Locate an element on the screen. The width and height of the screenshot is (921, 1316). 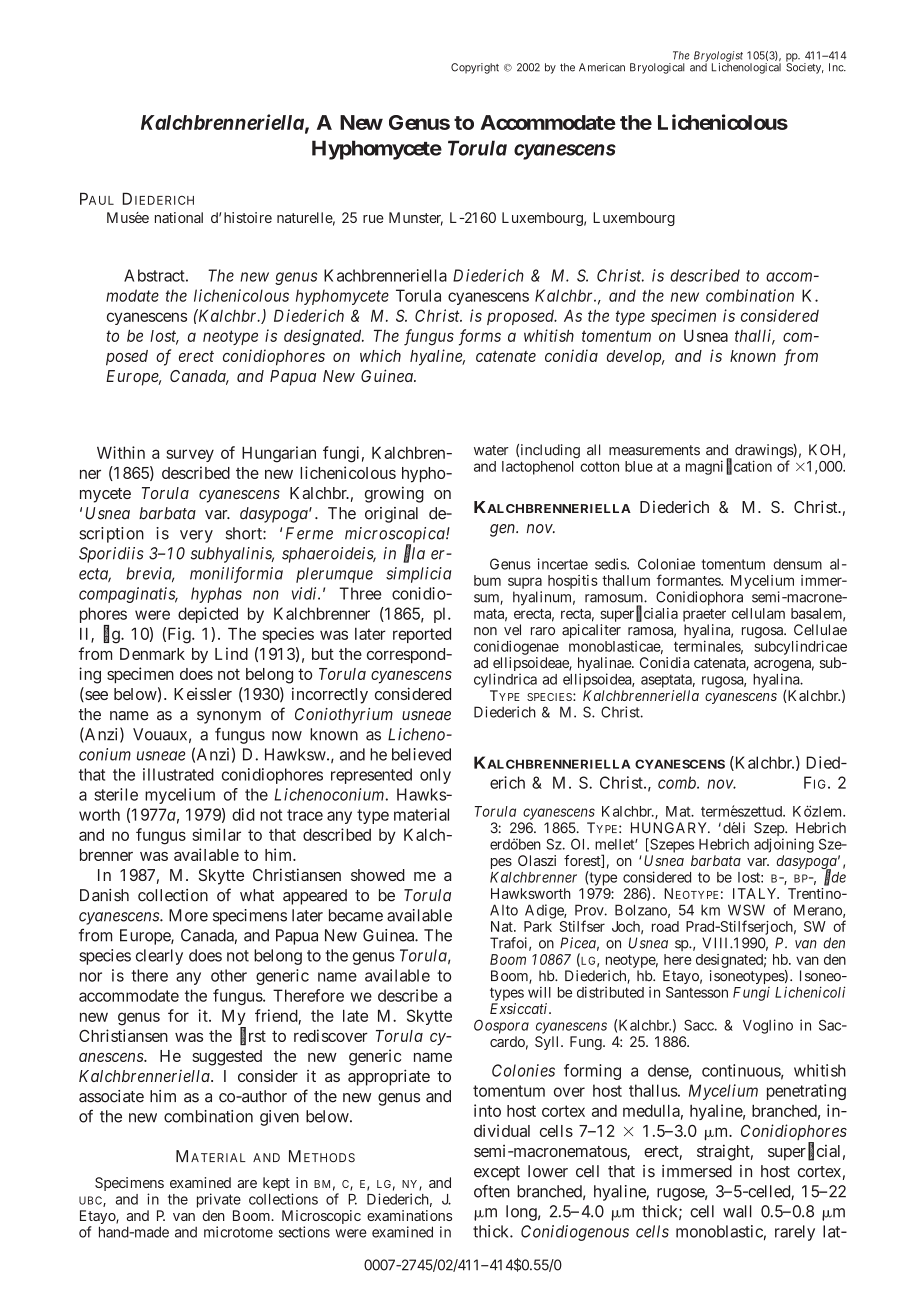
Society is located at coordinates (805, 67).
